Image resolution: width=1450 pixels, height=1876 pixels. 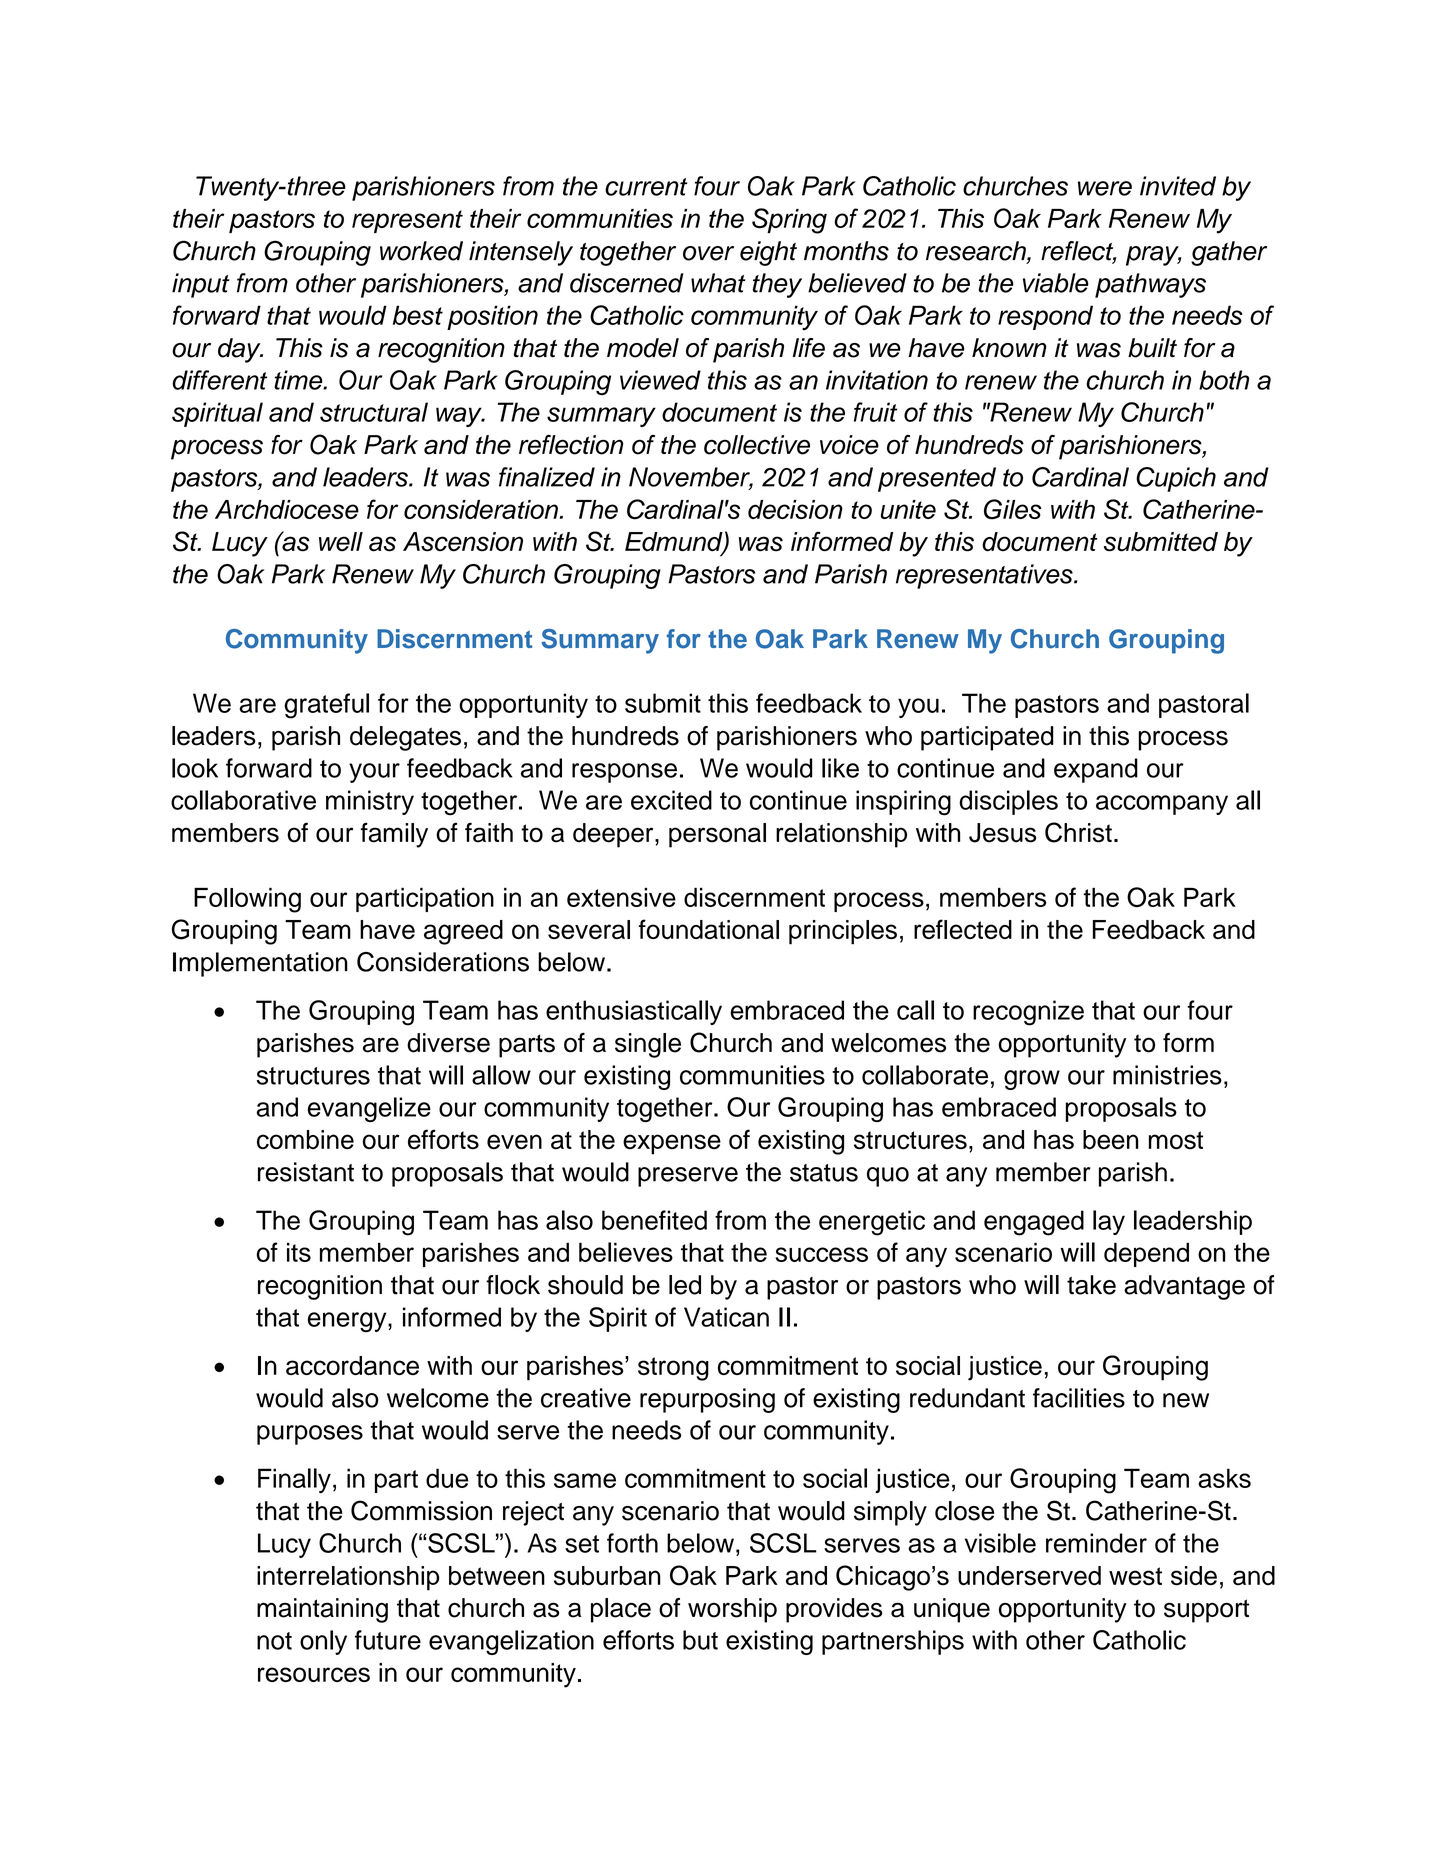 I want to click on response, so click(x=624, y=773).
